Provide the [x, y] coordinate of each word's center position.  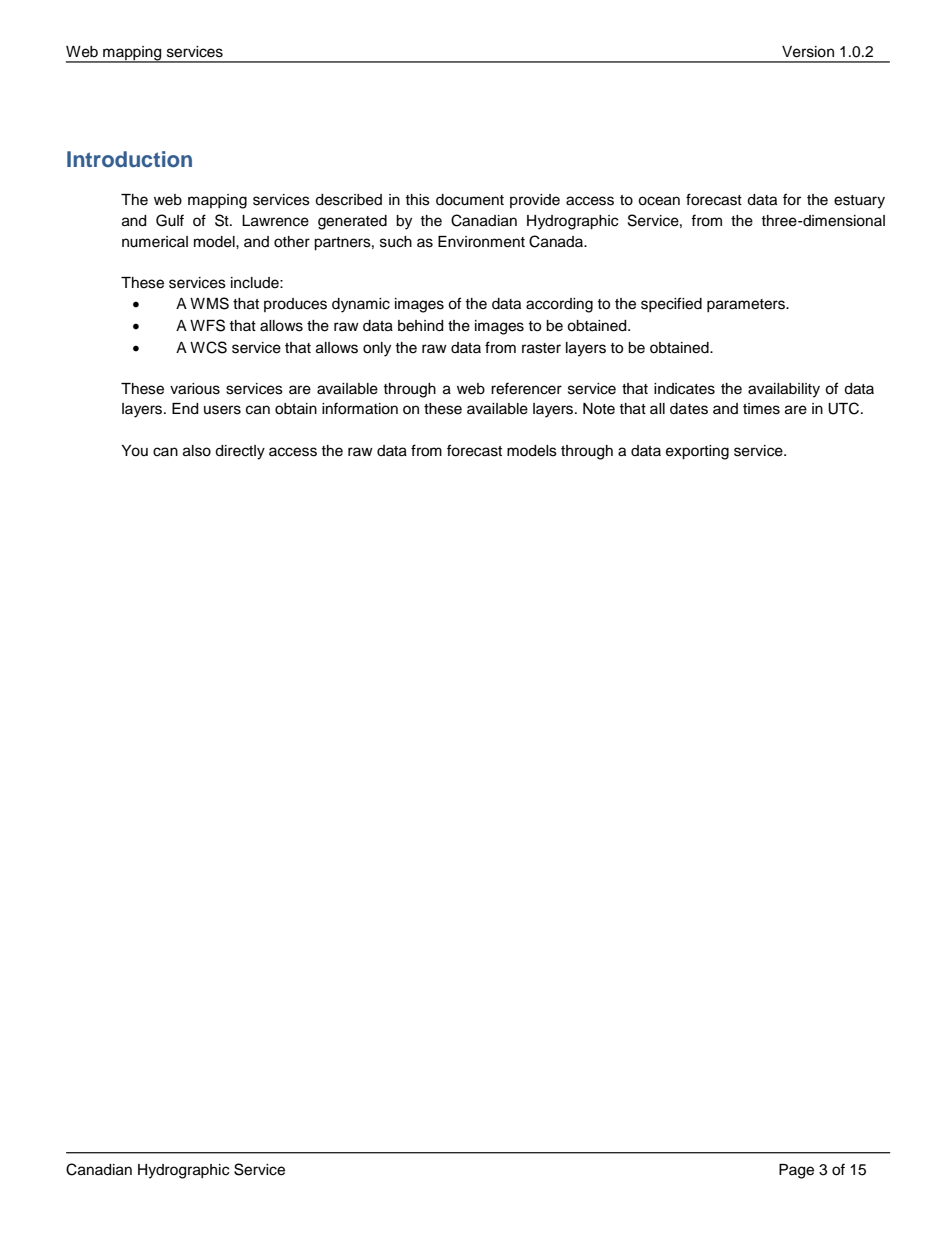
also [197, 451]
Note [599, 409]
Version [808, 52]
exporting [697, 452]
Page [796, 1171]
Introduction [129, 159]
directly [240, 452]
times [761, 409]
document [470, 200]
